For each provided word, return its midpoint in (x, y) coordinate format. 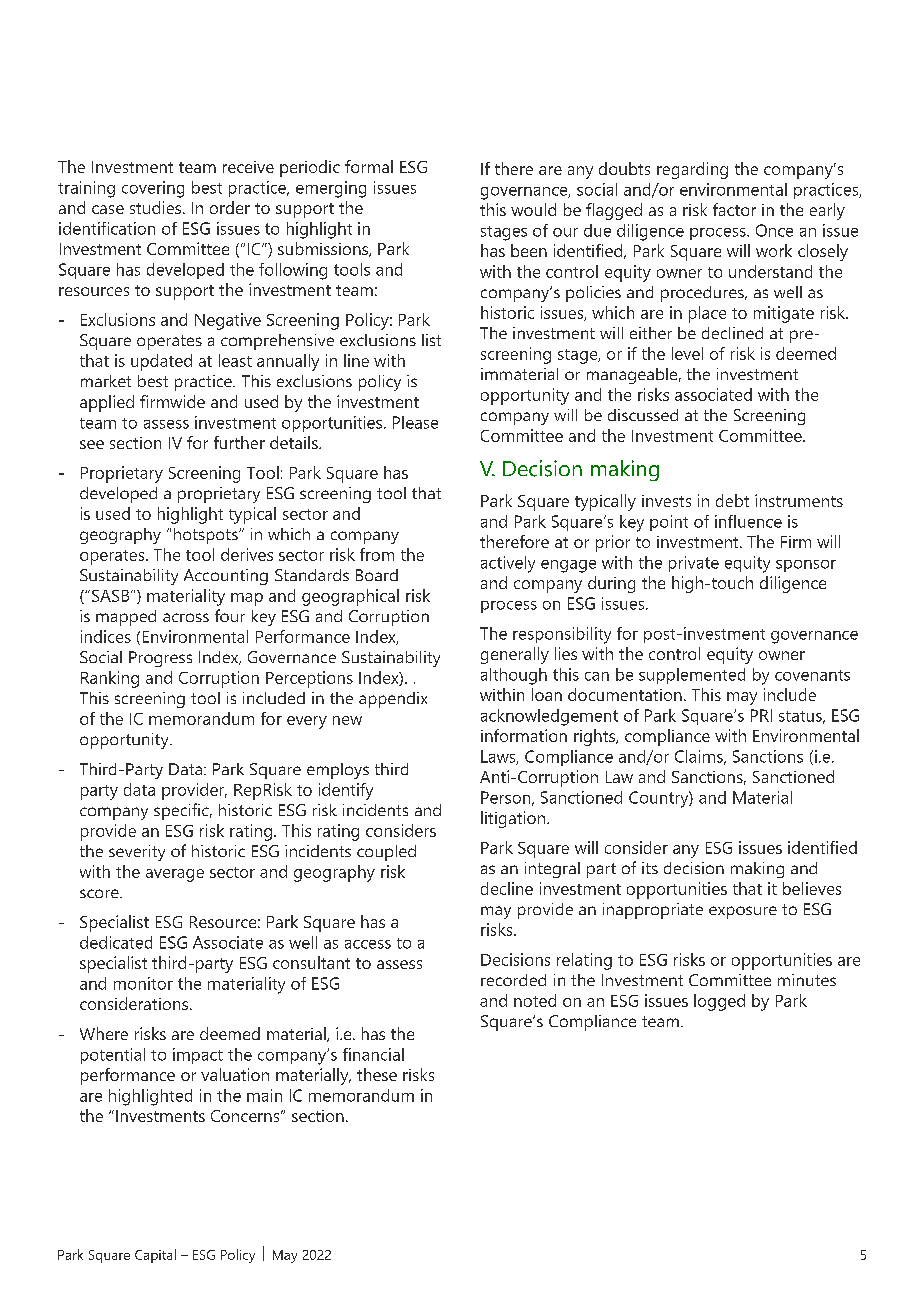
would (533, 209)
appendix (393, 700)
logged (719, 1002)
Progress (160, 659)
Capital (155, 1256)
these (377, 1074)
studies (157, 207)
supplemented (692, 676)
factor (734, 209)
